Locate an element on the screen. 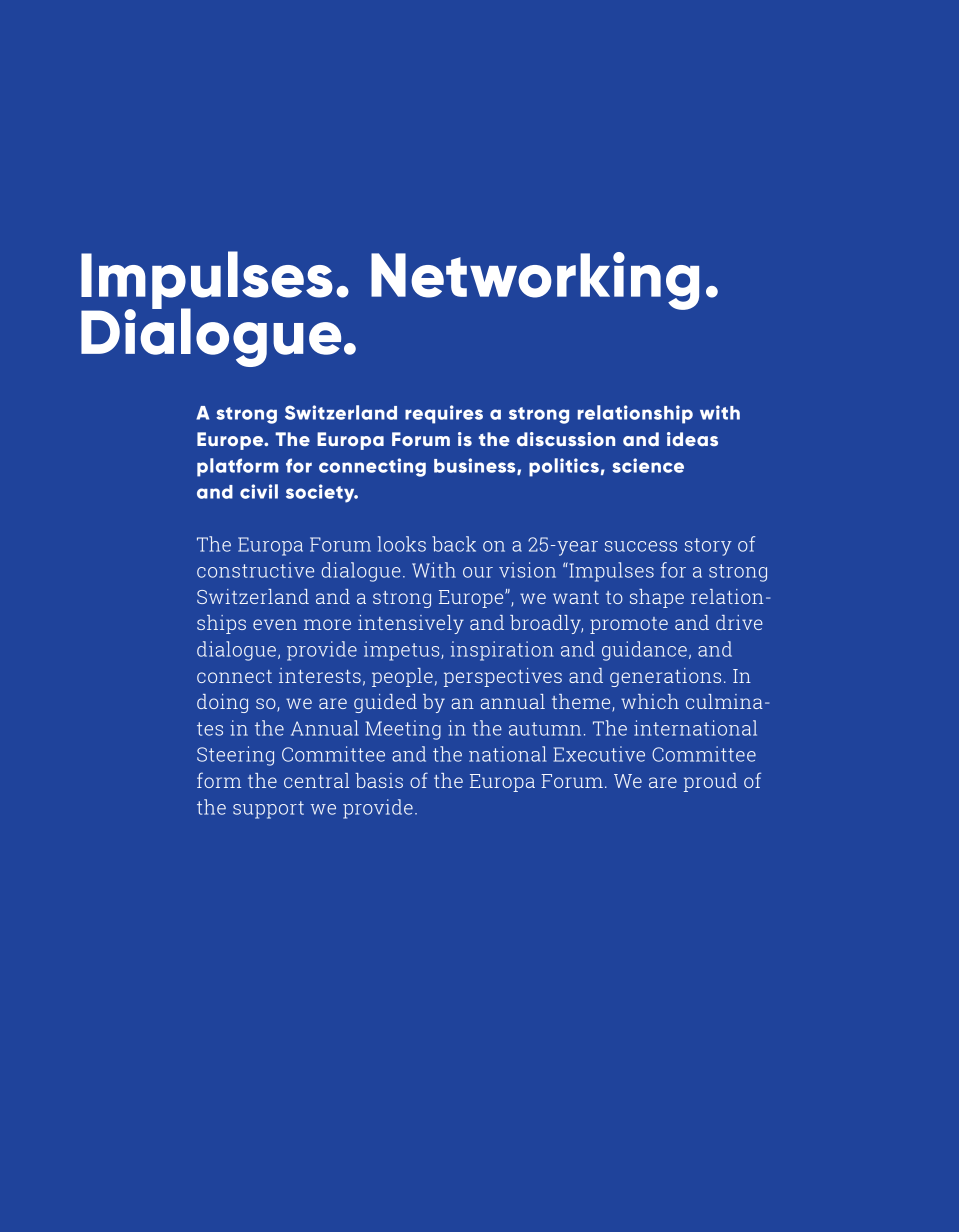 The width and height of the screenshot is (959, 1232). story is located at coordinates (708, 547).
